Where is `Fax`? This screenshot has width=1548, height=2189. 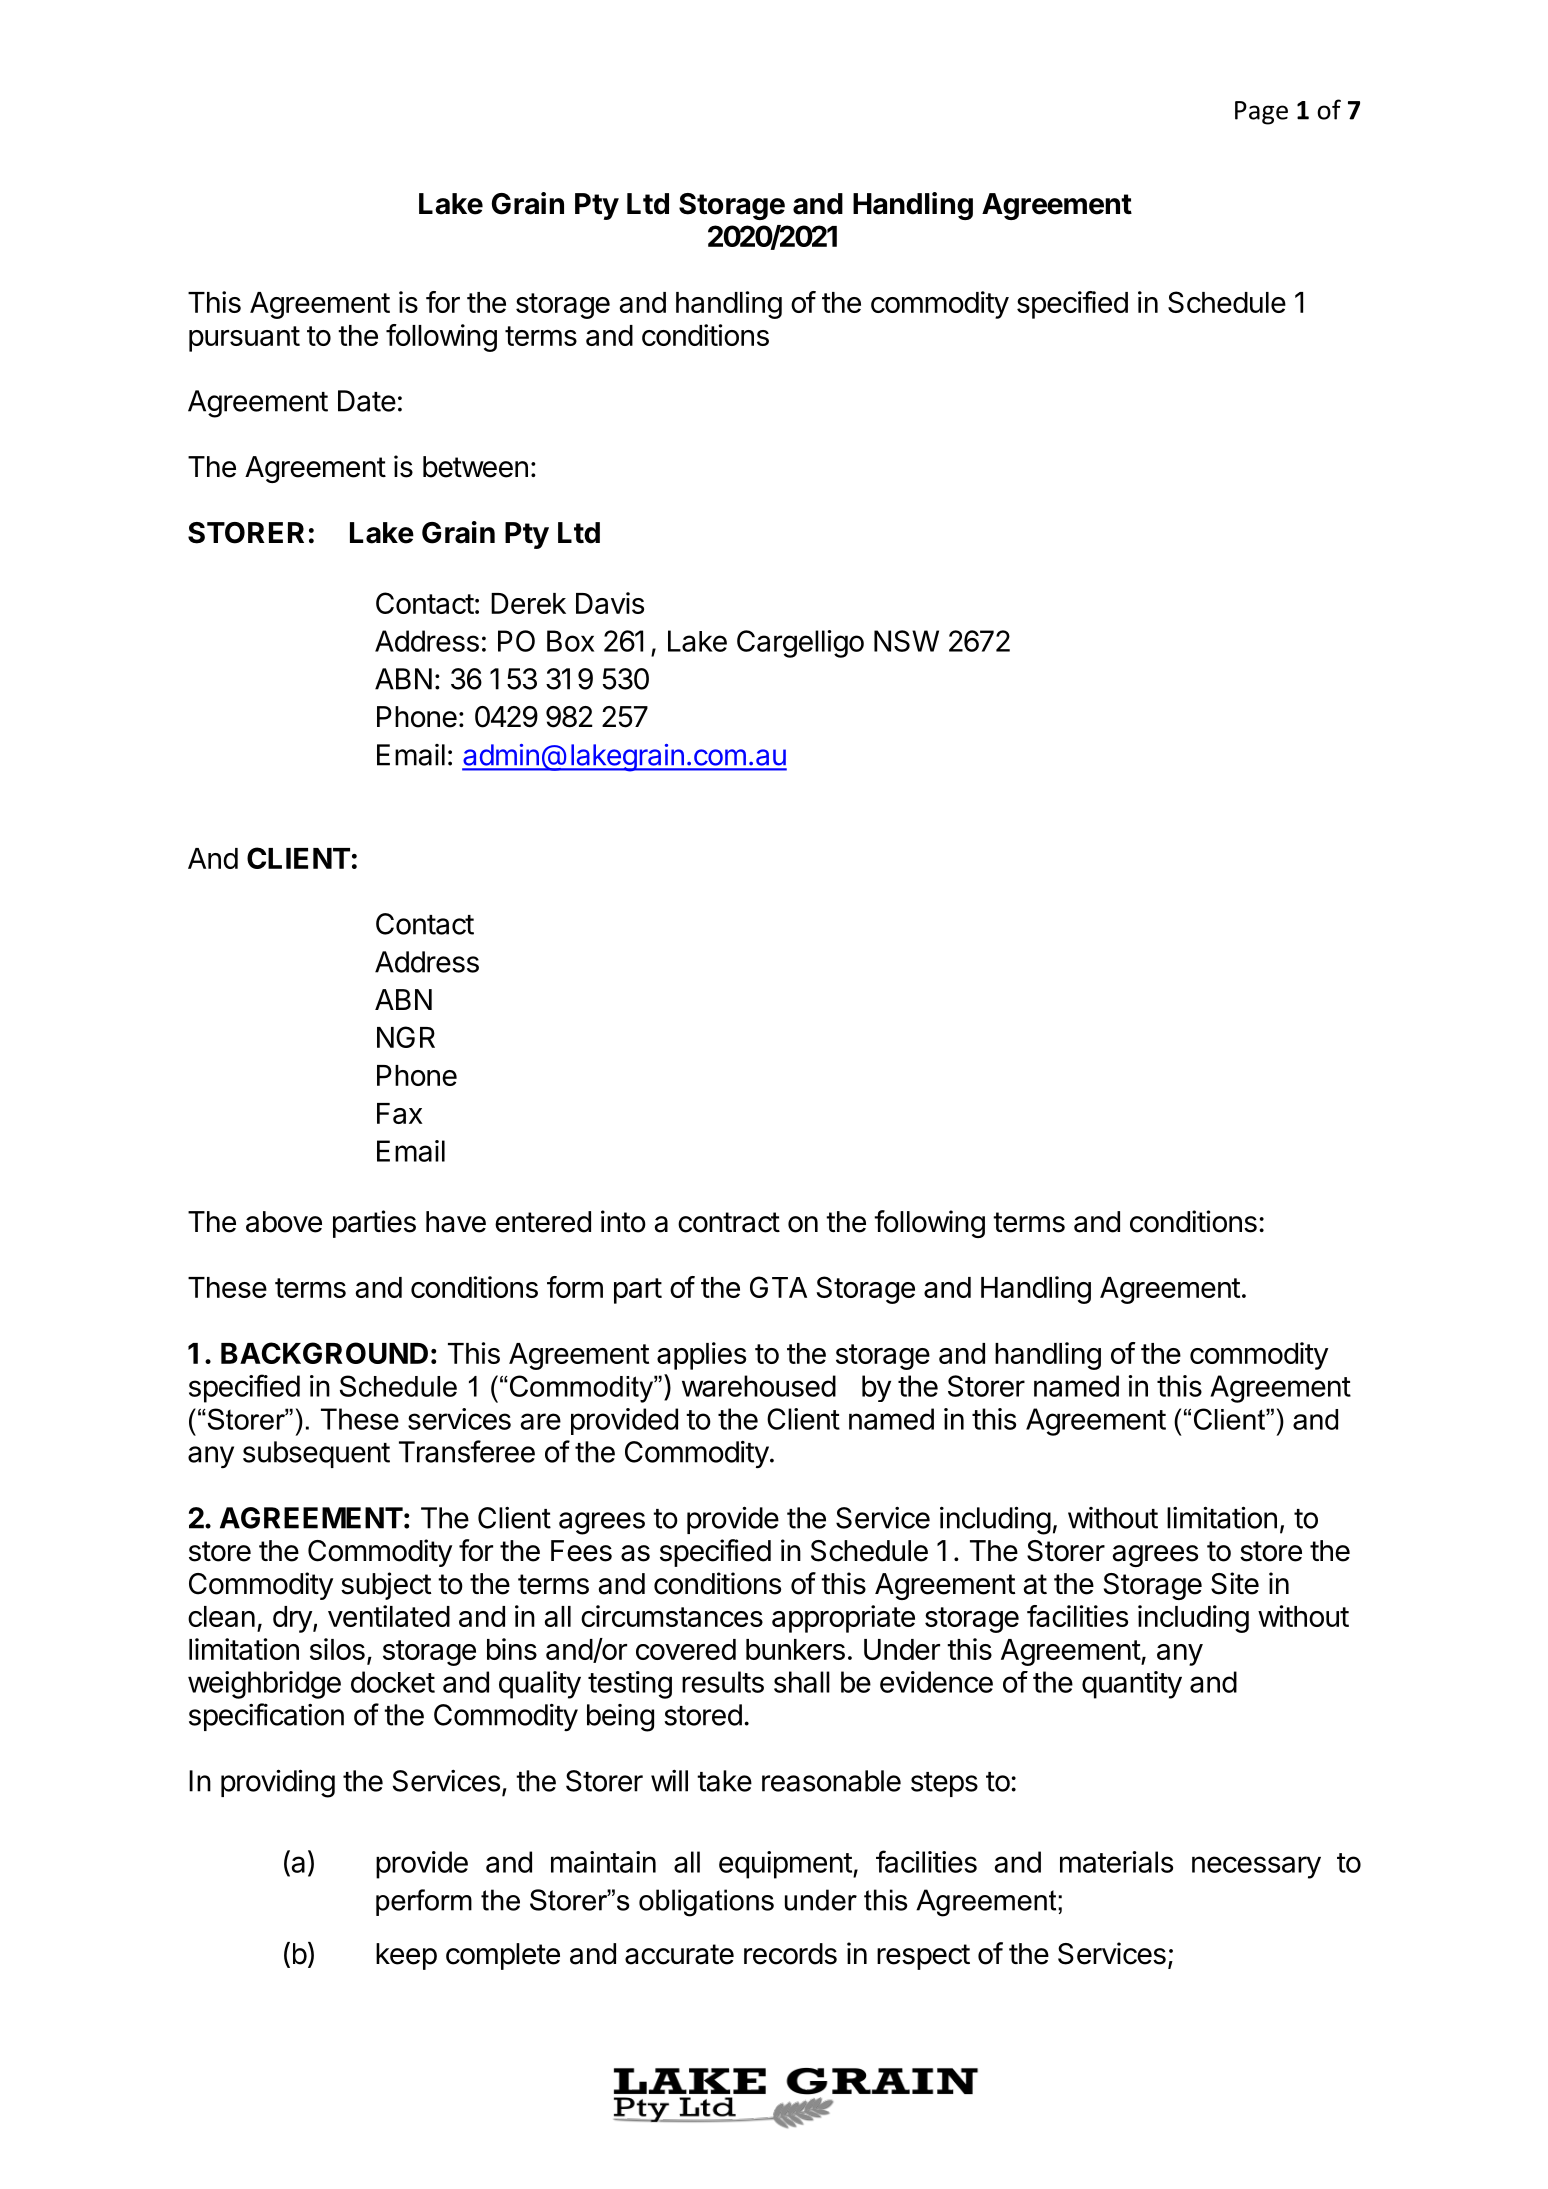
Fax is located at coordinates (399, 1113).
